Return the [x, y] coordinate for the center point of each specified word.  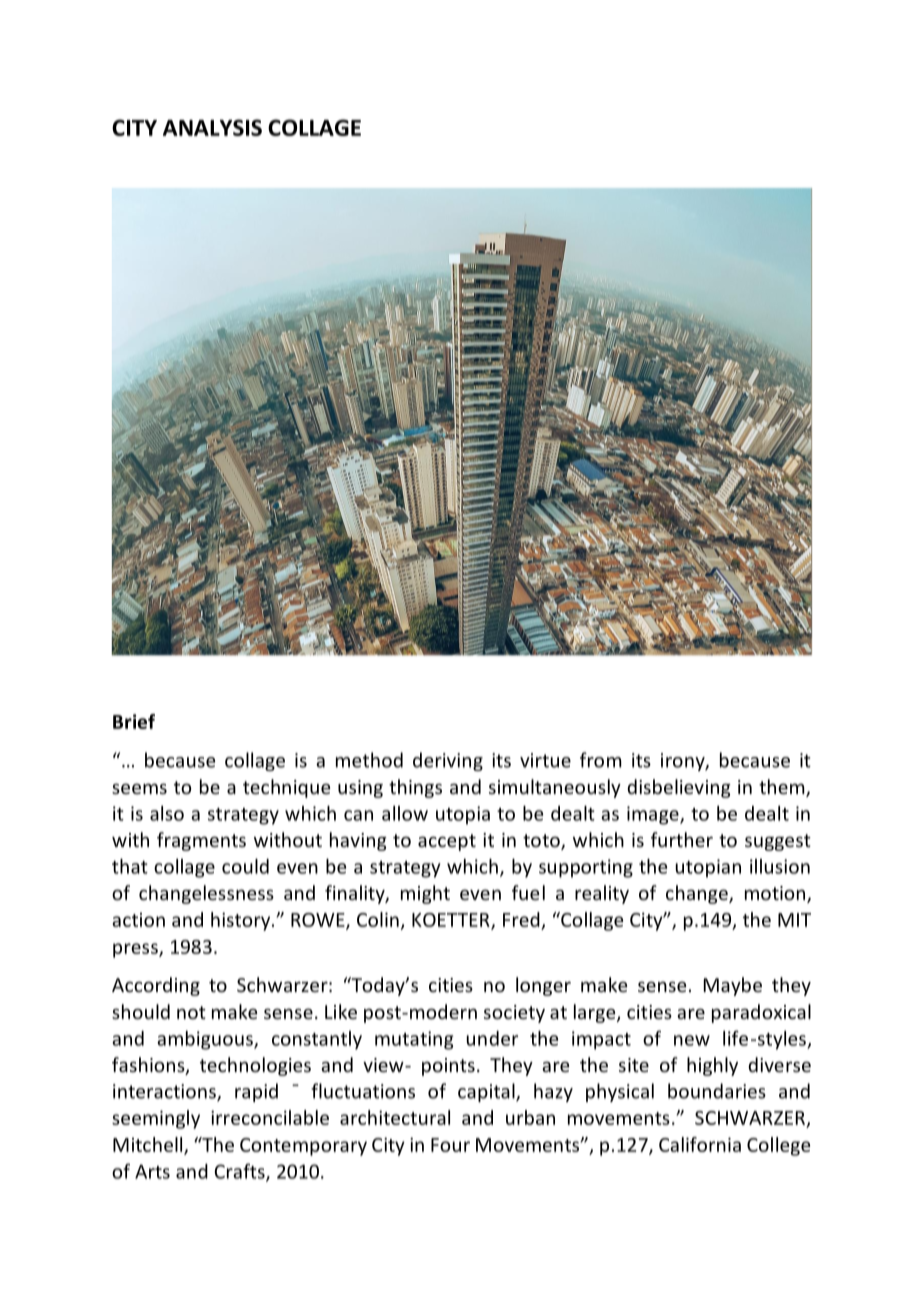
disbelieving [679, 788]
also [167, 813]
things [415, 788]
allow [405, 813]
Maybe [733, 986]
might [425, 894]
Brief [134, 721]
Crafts [240, 1172]
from [601, 760]
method [369, 760]
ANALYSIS [212, 127]
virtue [545, 760]
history [242, 921]
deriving [448, 761]
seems [139, 788]
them [783, 788]
